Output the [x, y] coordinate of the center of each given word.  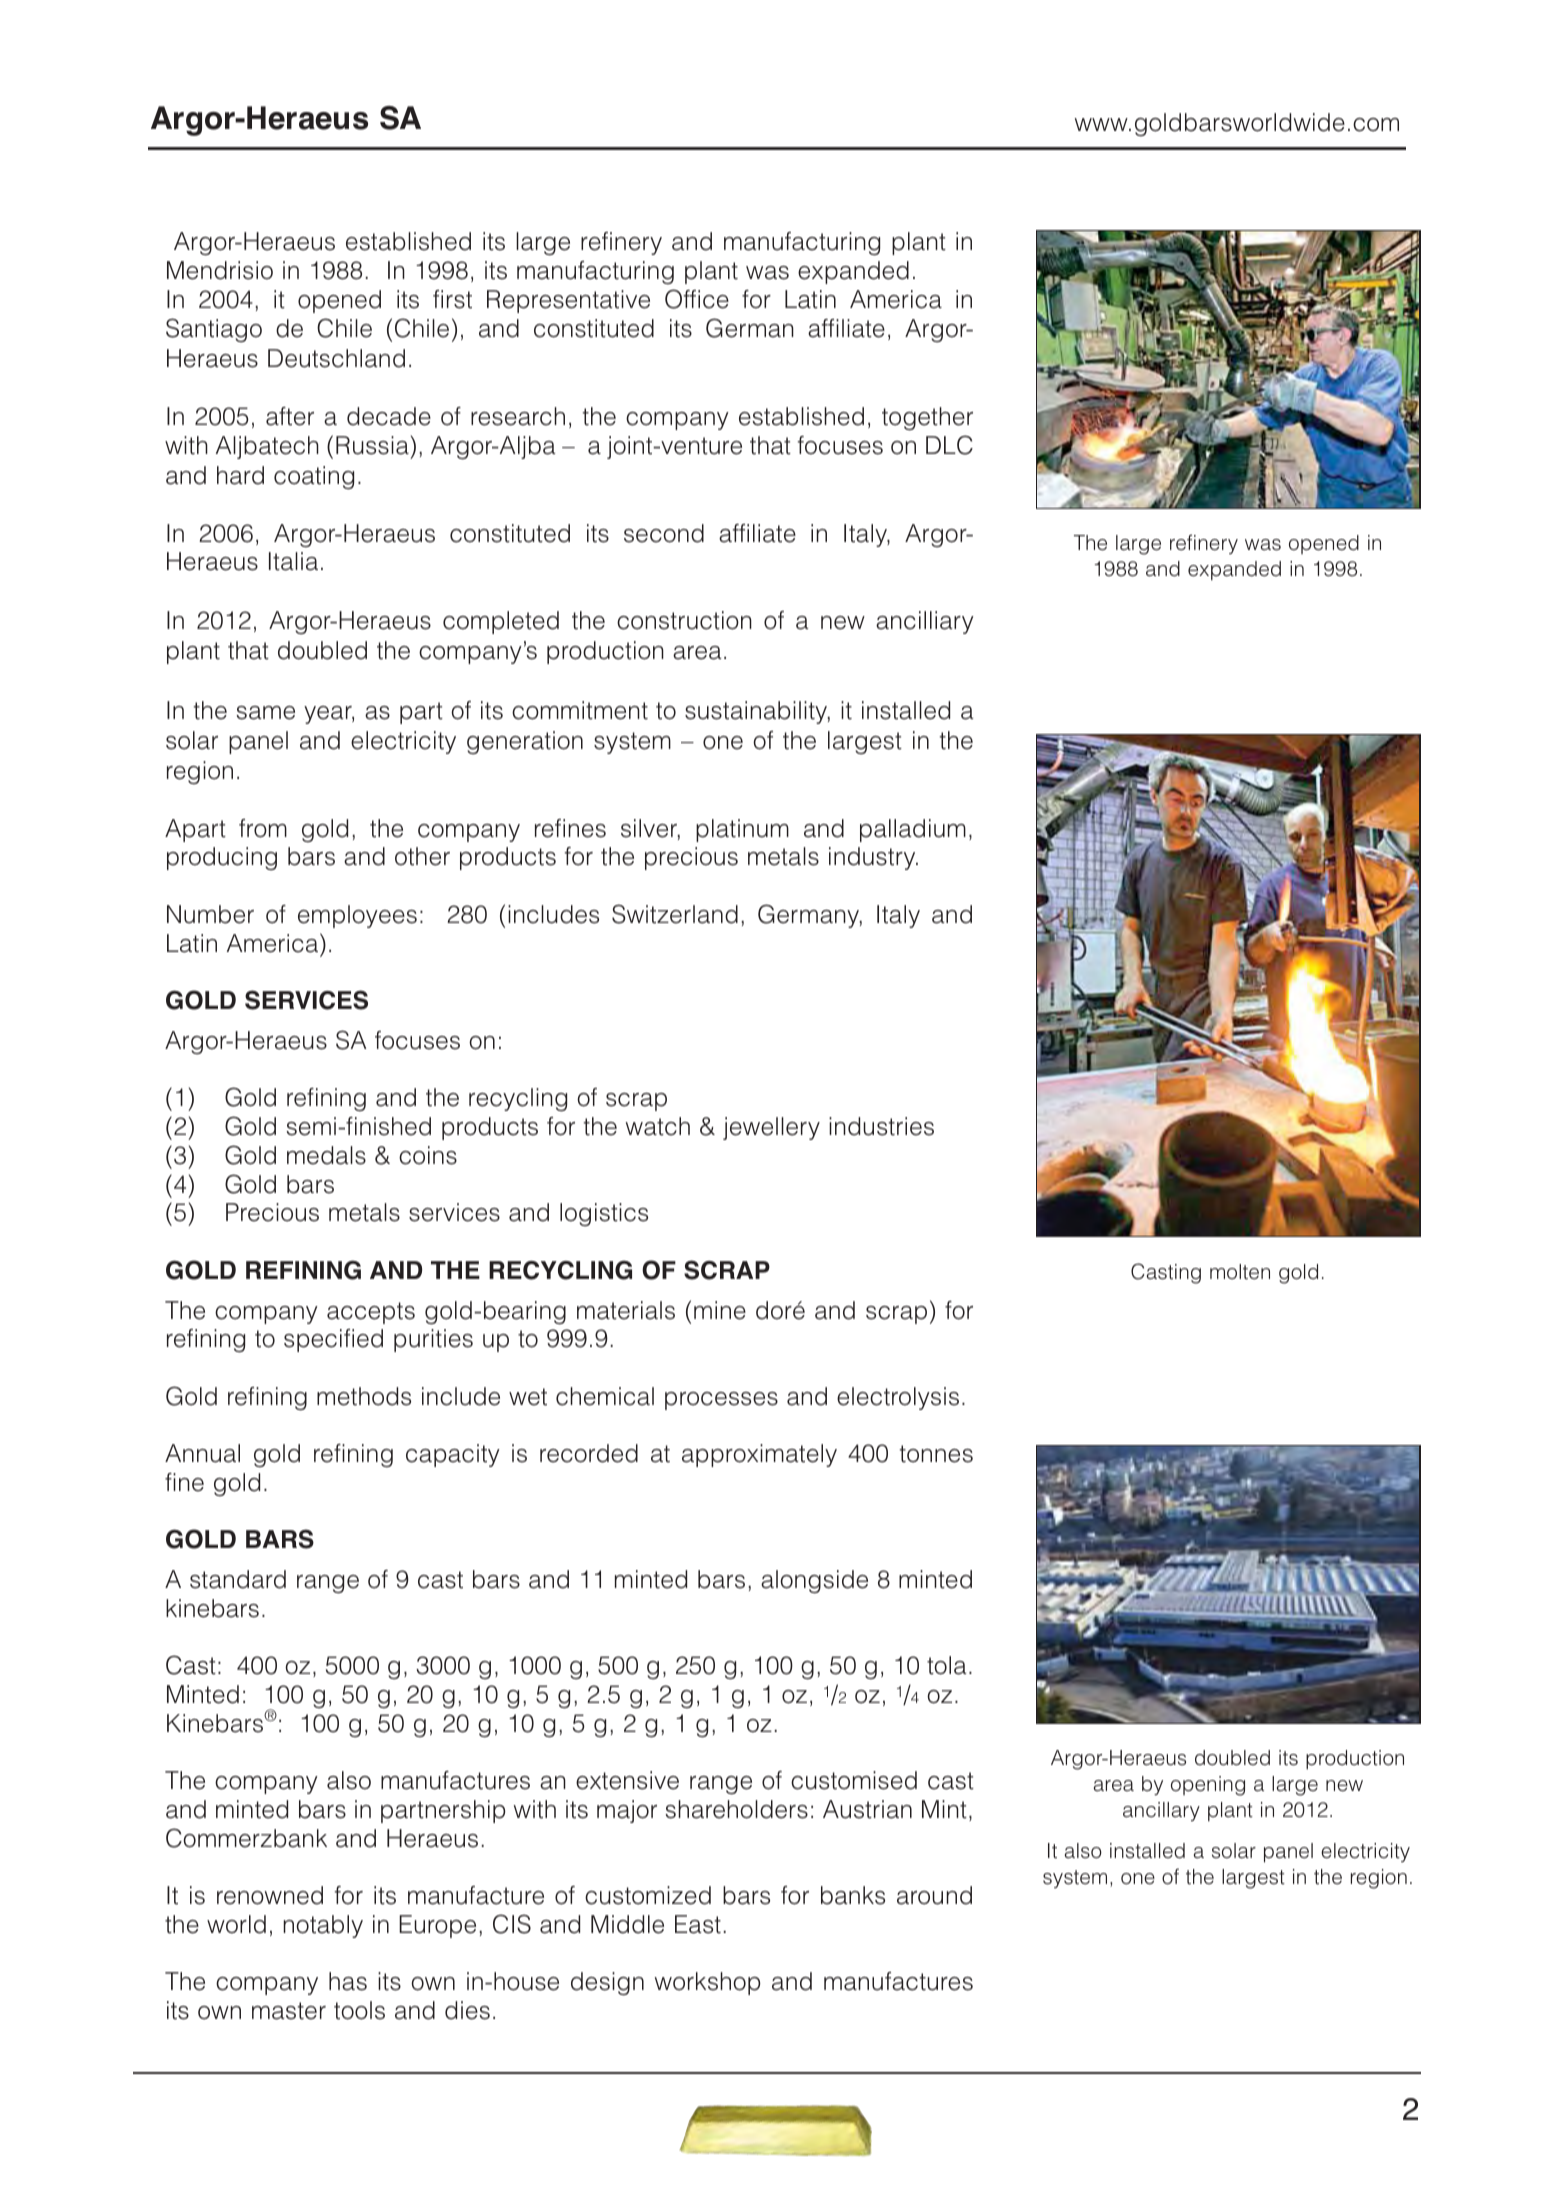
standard [238, 1579]
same [265, 713]
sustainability [757, 712]
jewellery [771, 1128]
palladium [913, 830]
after [290, 416]
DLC [949, 445]
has [348, 1981]
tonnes [936, 1454]
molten [1240, 1272]
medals [326, 1155]
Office [697, 299]
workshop [708, 1983]
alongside [814, 1582]
